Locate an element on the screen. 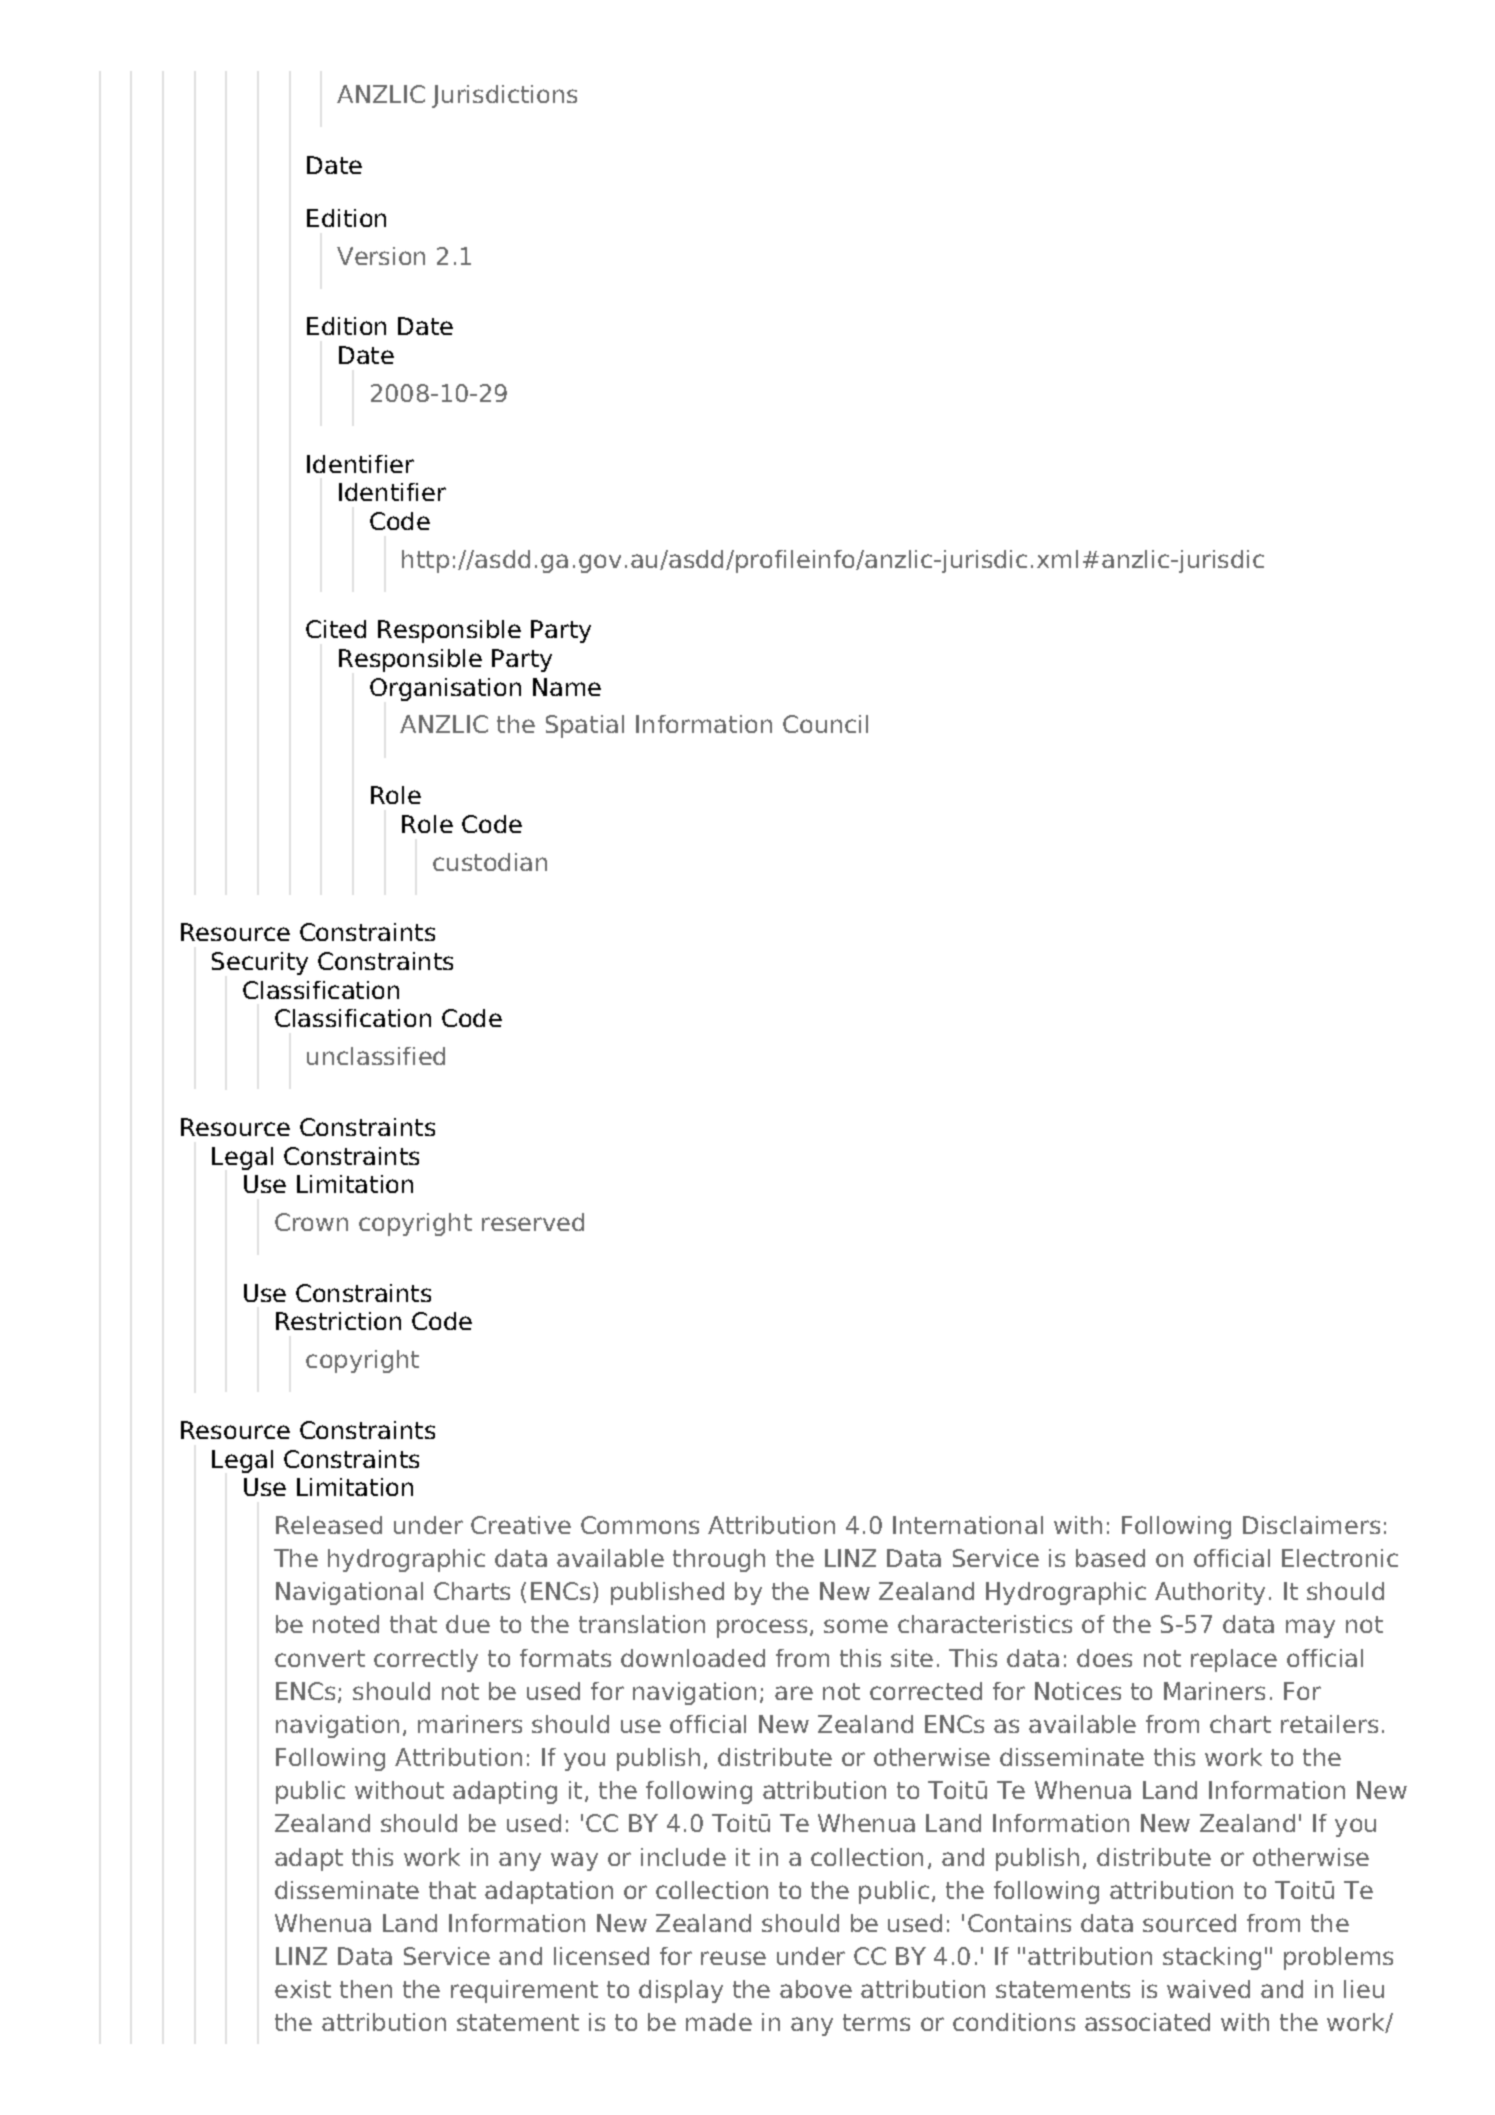 The width and height of the screenshot is (1495, 2115). Version is located at coordinates (381, 256).
